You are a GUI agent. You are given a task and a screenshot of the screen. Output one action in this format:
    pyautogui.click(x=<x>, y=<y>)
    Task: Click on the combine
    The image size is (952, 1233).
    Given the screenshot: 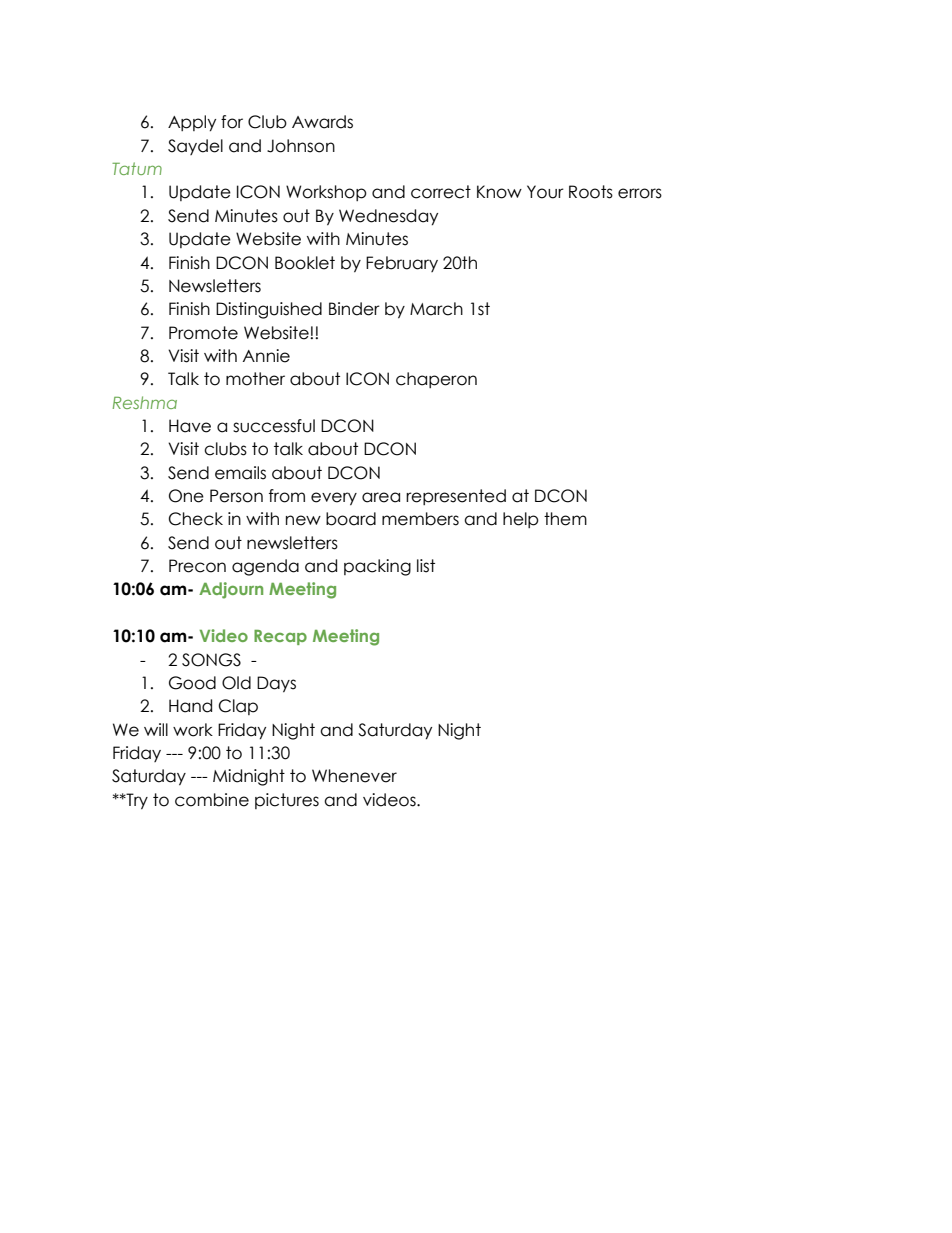 What is the action you would take?
    pyautogui.click(x=212, y=800)
